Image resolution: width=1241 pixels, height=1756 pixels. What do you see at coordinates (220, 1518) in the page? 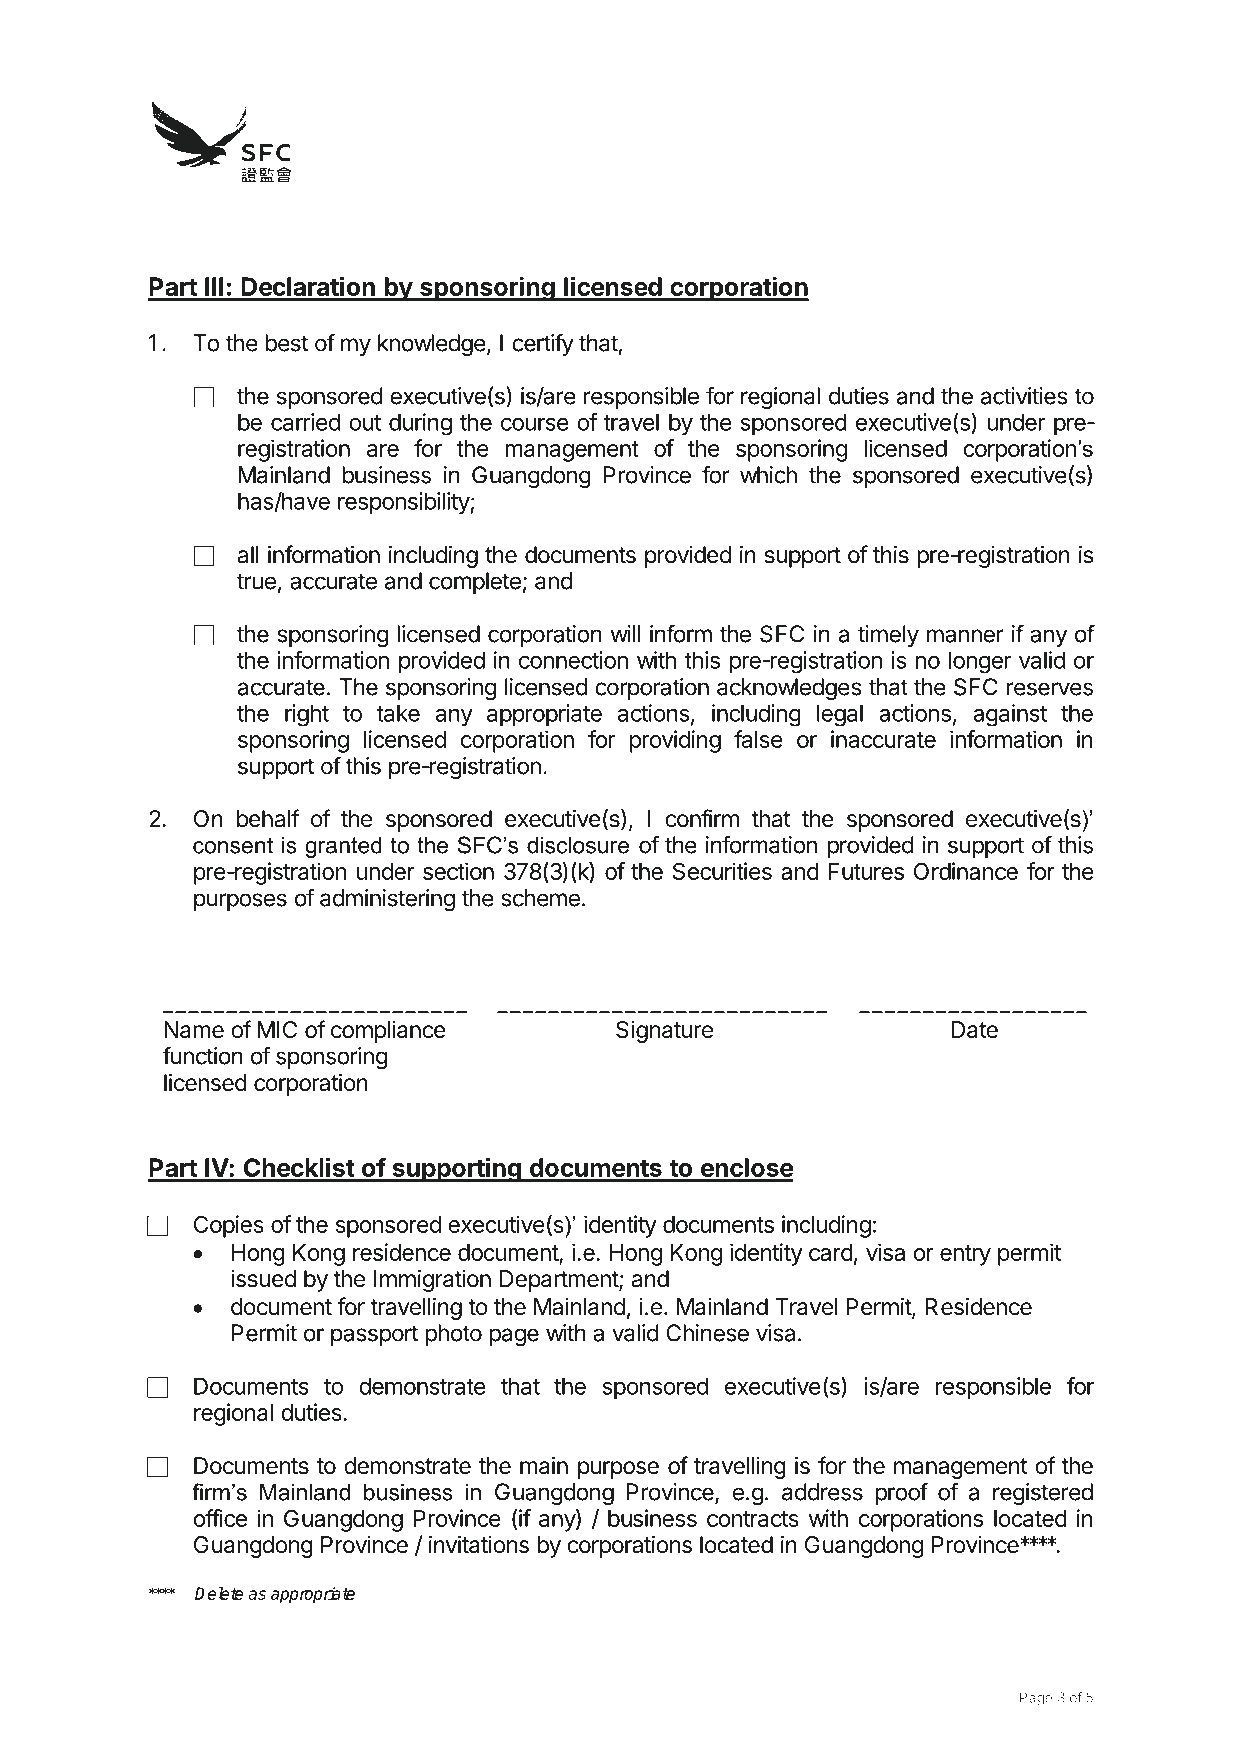
I see `office` at bounding box center [220, 1518].
